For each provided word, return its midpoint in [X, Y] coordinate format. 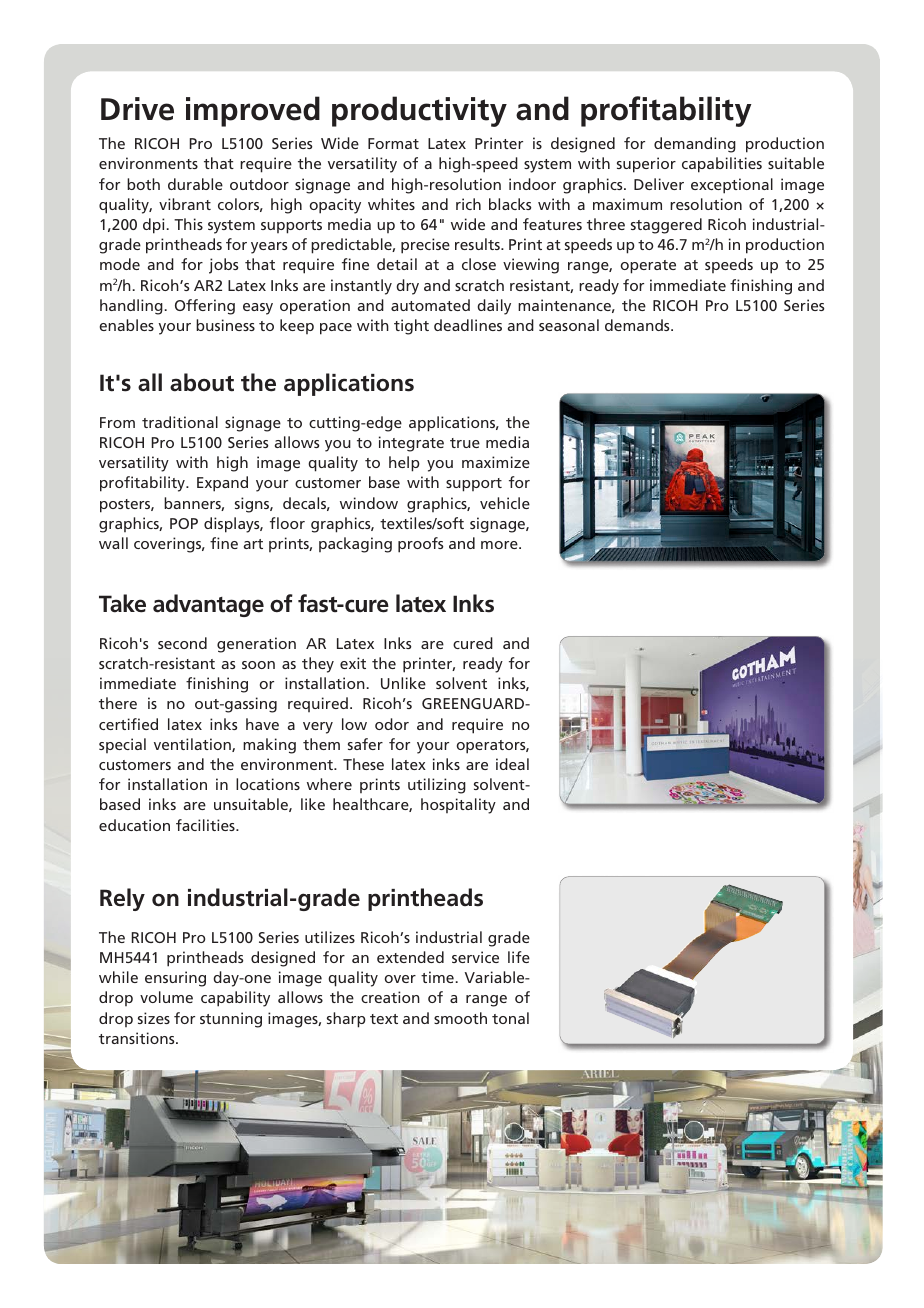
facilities [206, 825]
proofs [420, 545]
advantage [208, 605]
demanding [695, 145]
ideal [512, 764]
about [202, 382]
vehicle [505, 503]
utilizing [437, 786]
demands [638, 325]
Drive [137, 109]
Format [393, 143]
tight [411, 327]
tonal [510, 1018]
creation [390, 997]
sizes [154, 1018]
